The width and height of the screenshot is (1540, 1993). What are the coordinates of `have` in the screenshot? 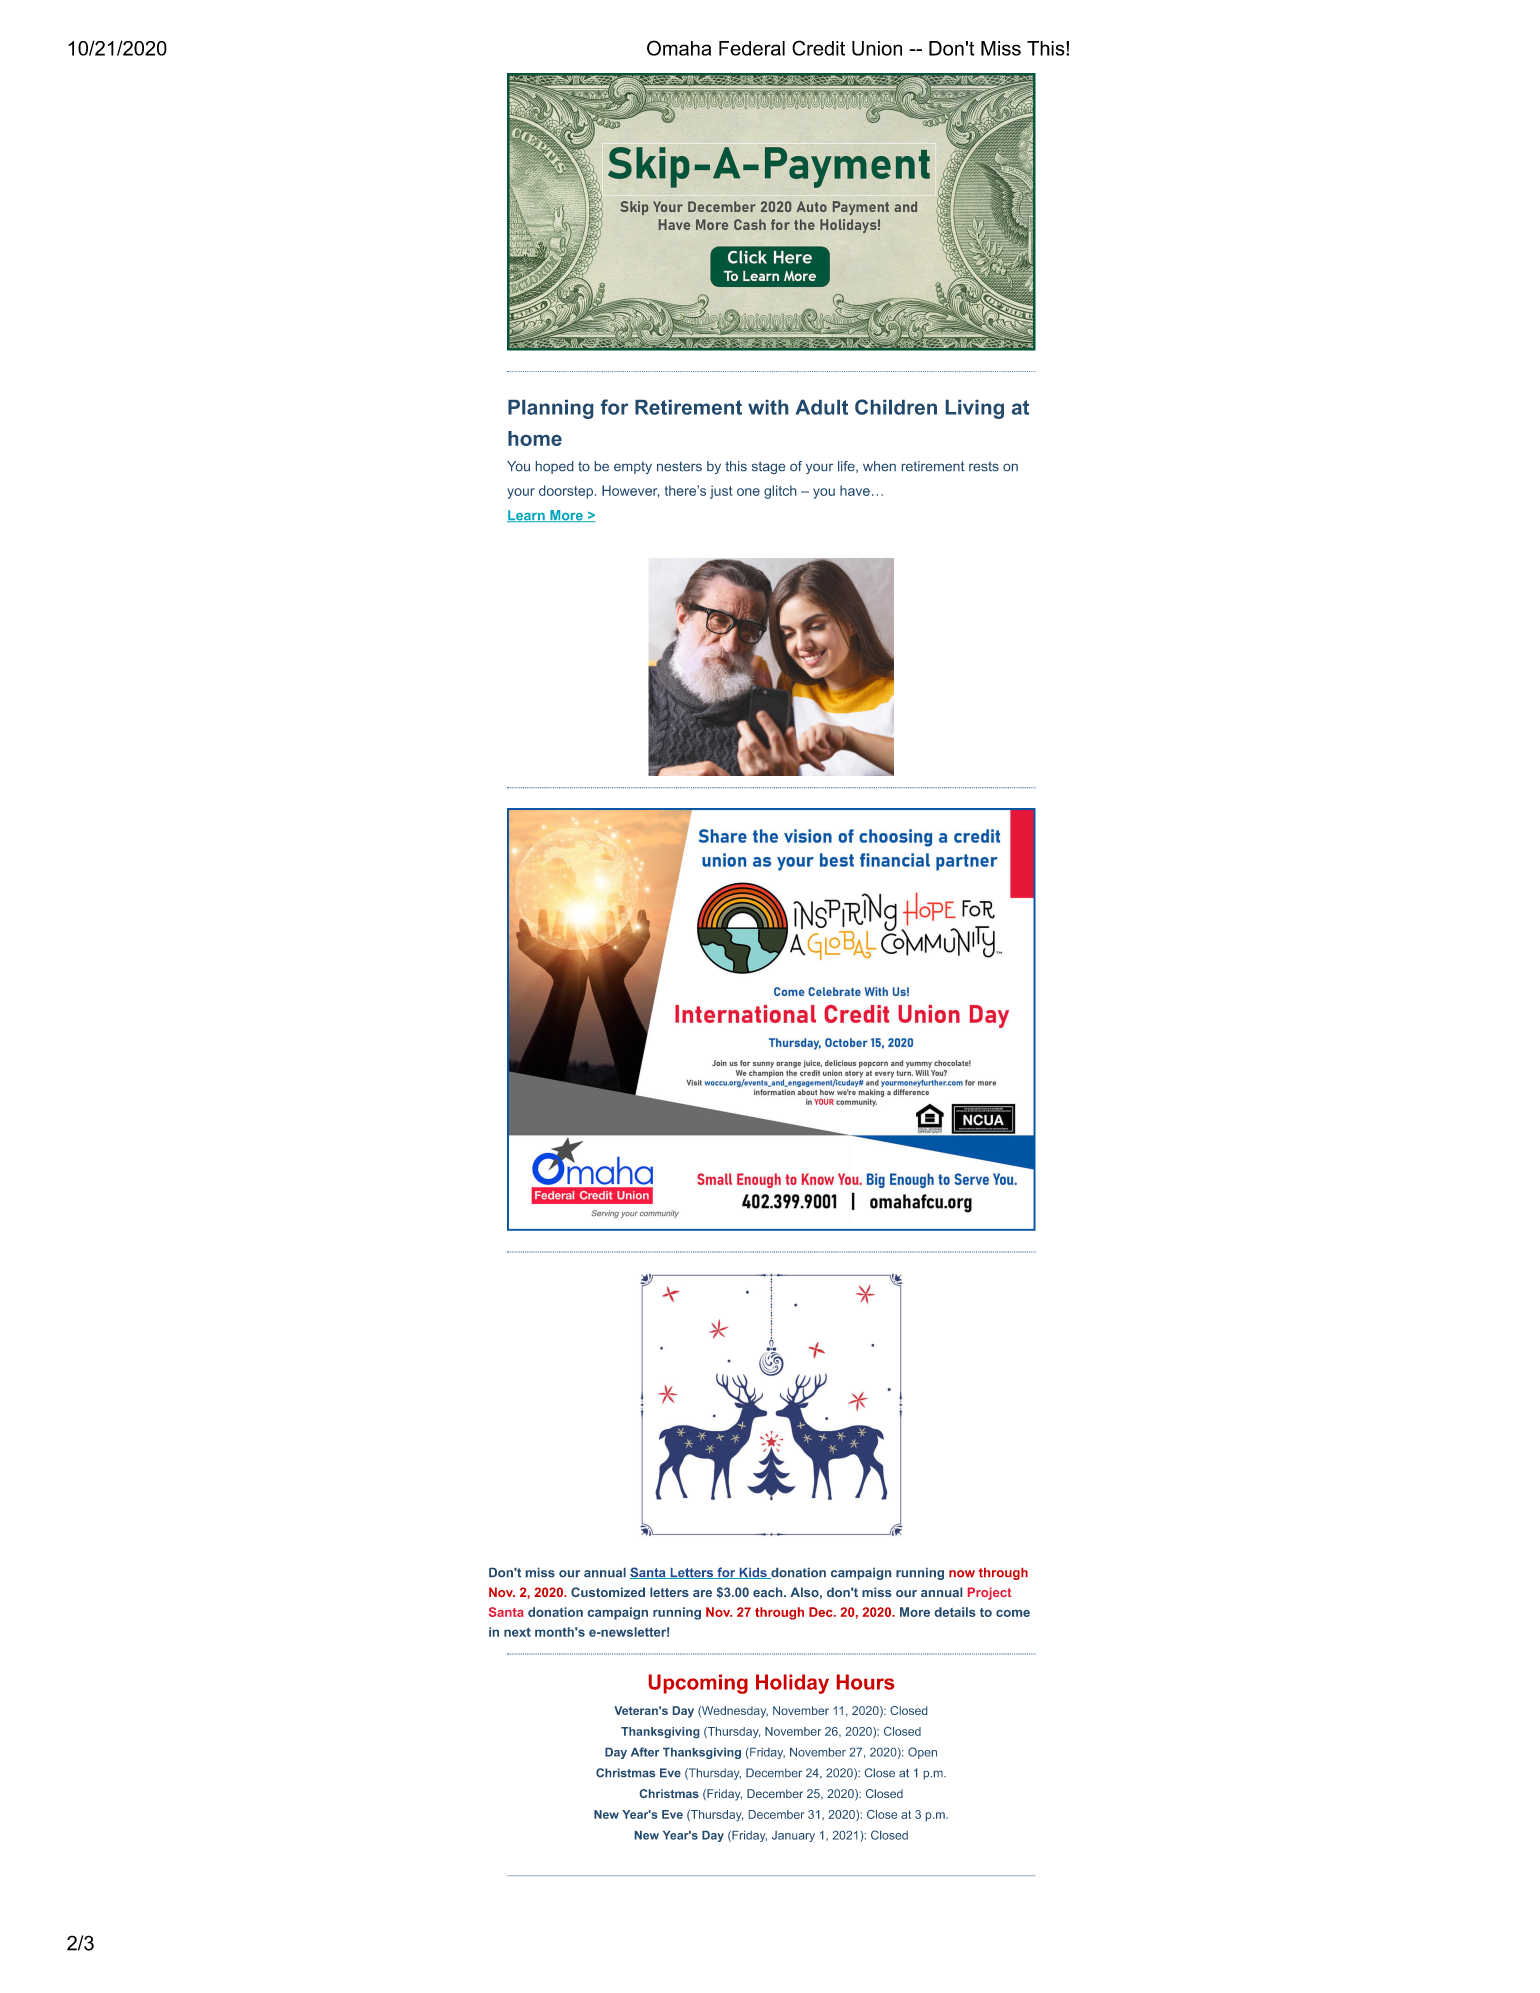 It's located at (855, 490).
